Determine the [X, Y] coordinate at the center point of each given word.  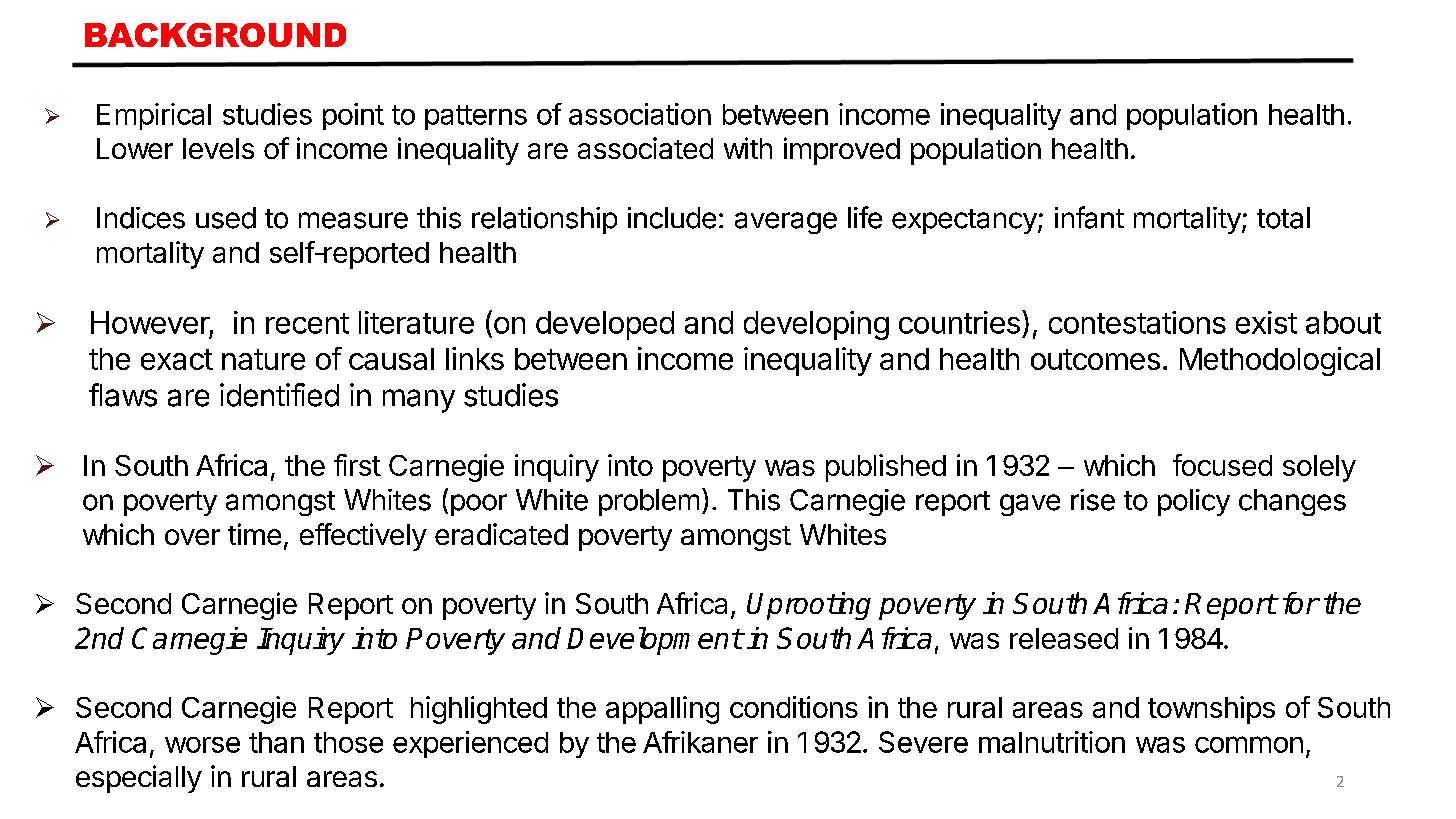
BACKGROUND [215, 35]
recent [307, 323]
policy [1194, 502]
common [1249, 744]
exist [1266, 322]
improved [842, 151]
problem [649, 502]
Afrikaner [700, 742]
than [276, 742]
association [640, 114]
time [254, 534]
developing [816, 325]
